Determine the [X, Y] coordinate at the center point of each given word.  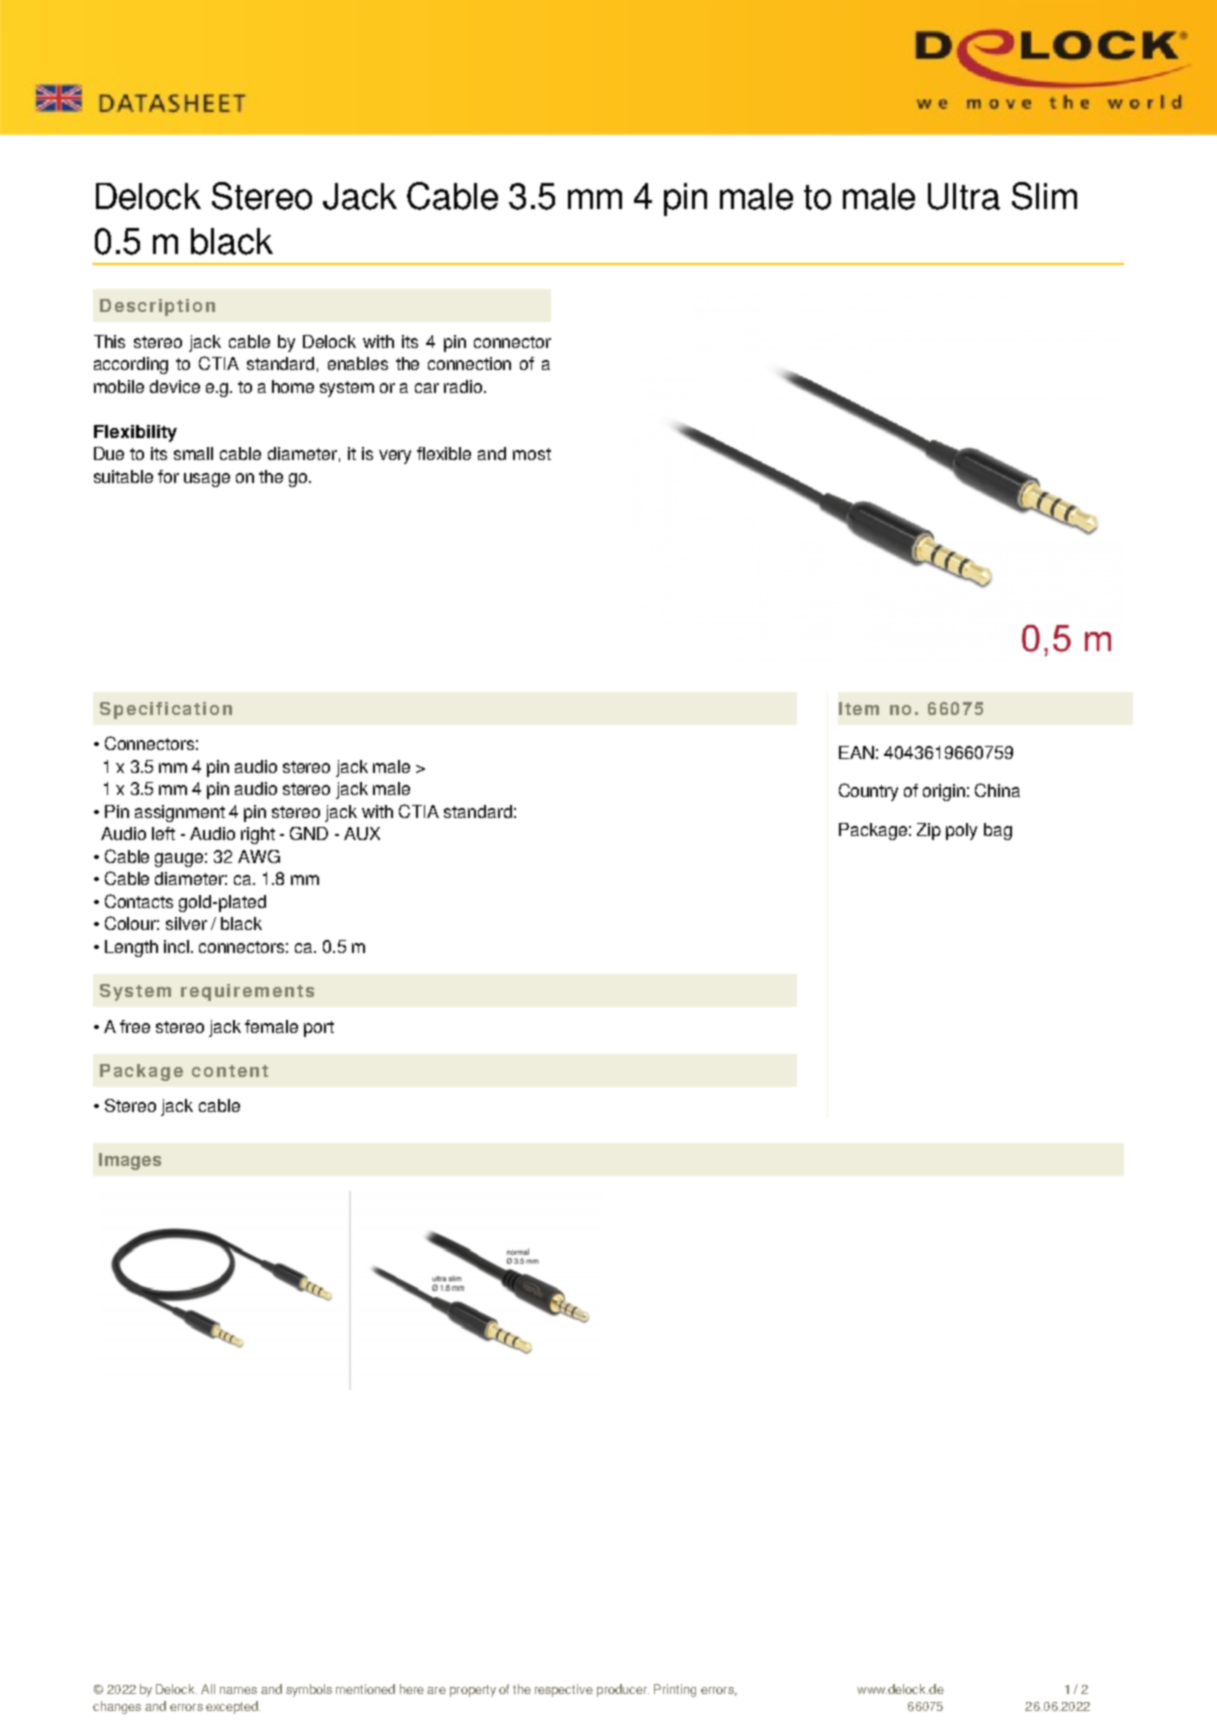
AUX [362, 833]
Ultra [964, 196]
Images [130, 1161]
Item [859, 708]
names [238, 1690]
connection [469, 363]
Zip [929, 831]
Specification [166, 710]
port [319, 1029]
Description [157, 307]
